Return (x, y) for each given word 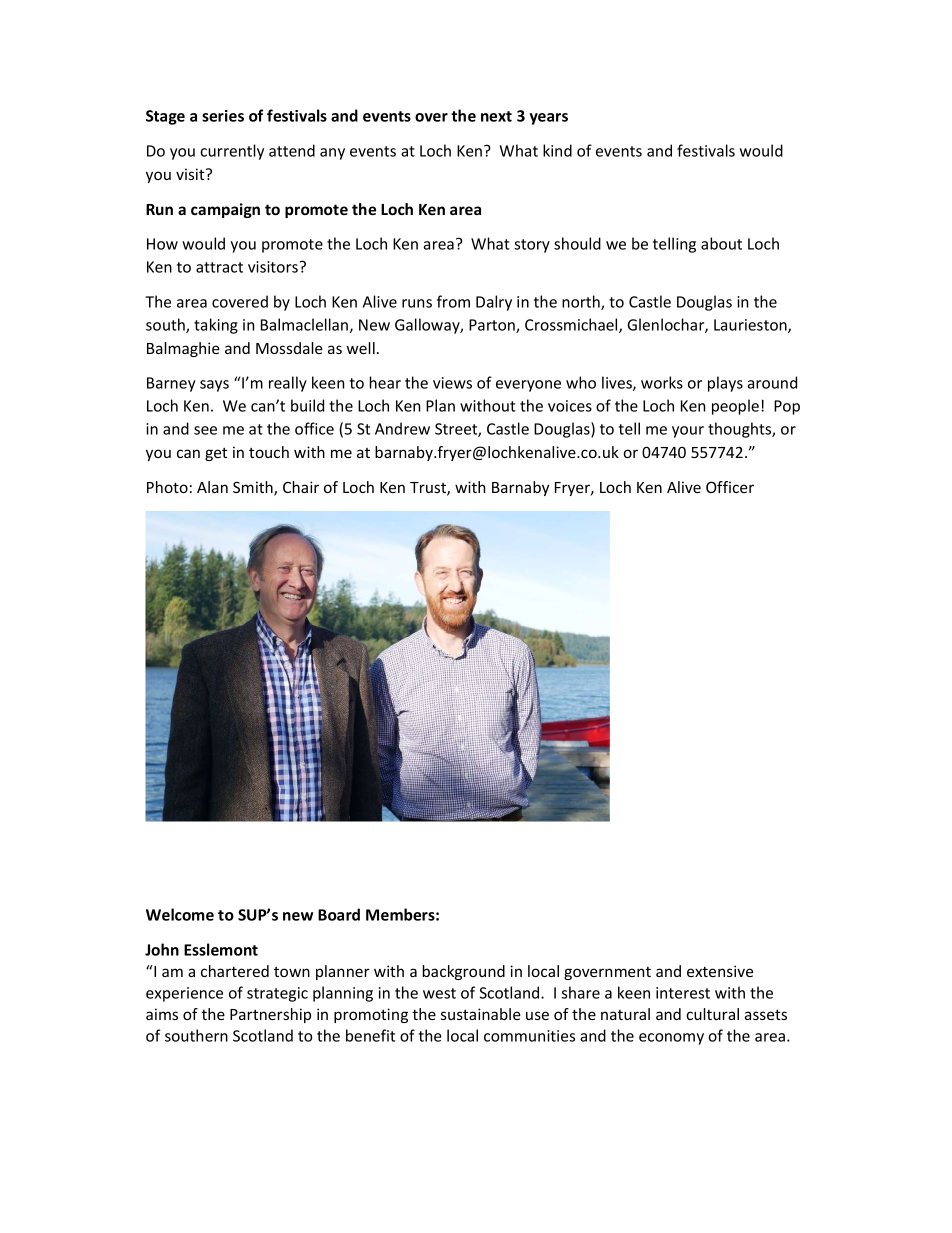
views (452, 383)
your (688, 432)
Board (339, 914)
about (721, 243)
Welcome (180, 914)
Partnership (270, 1015)
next (496, 116)
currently (232, 152)
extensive (720, 971)
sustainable (481, 1014)
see (205, 430)
